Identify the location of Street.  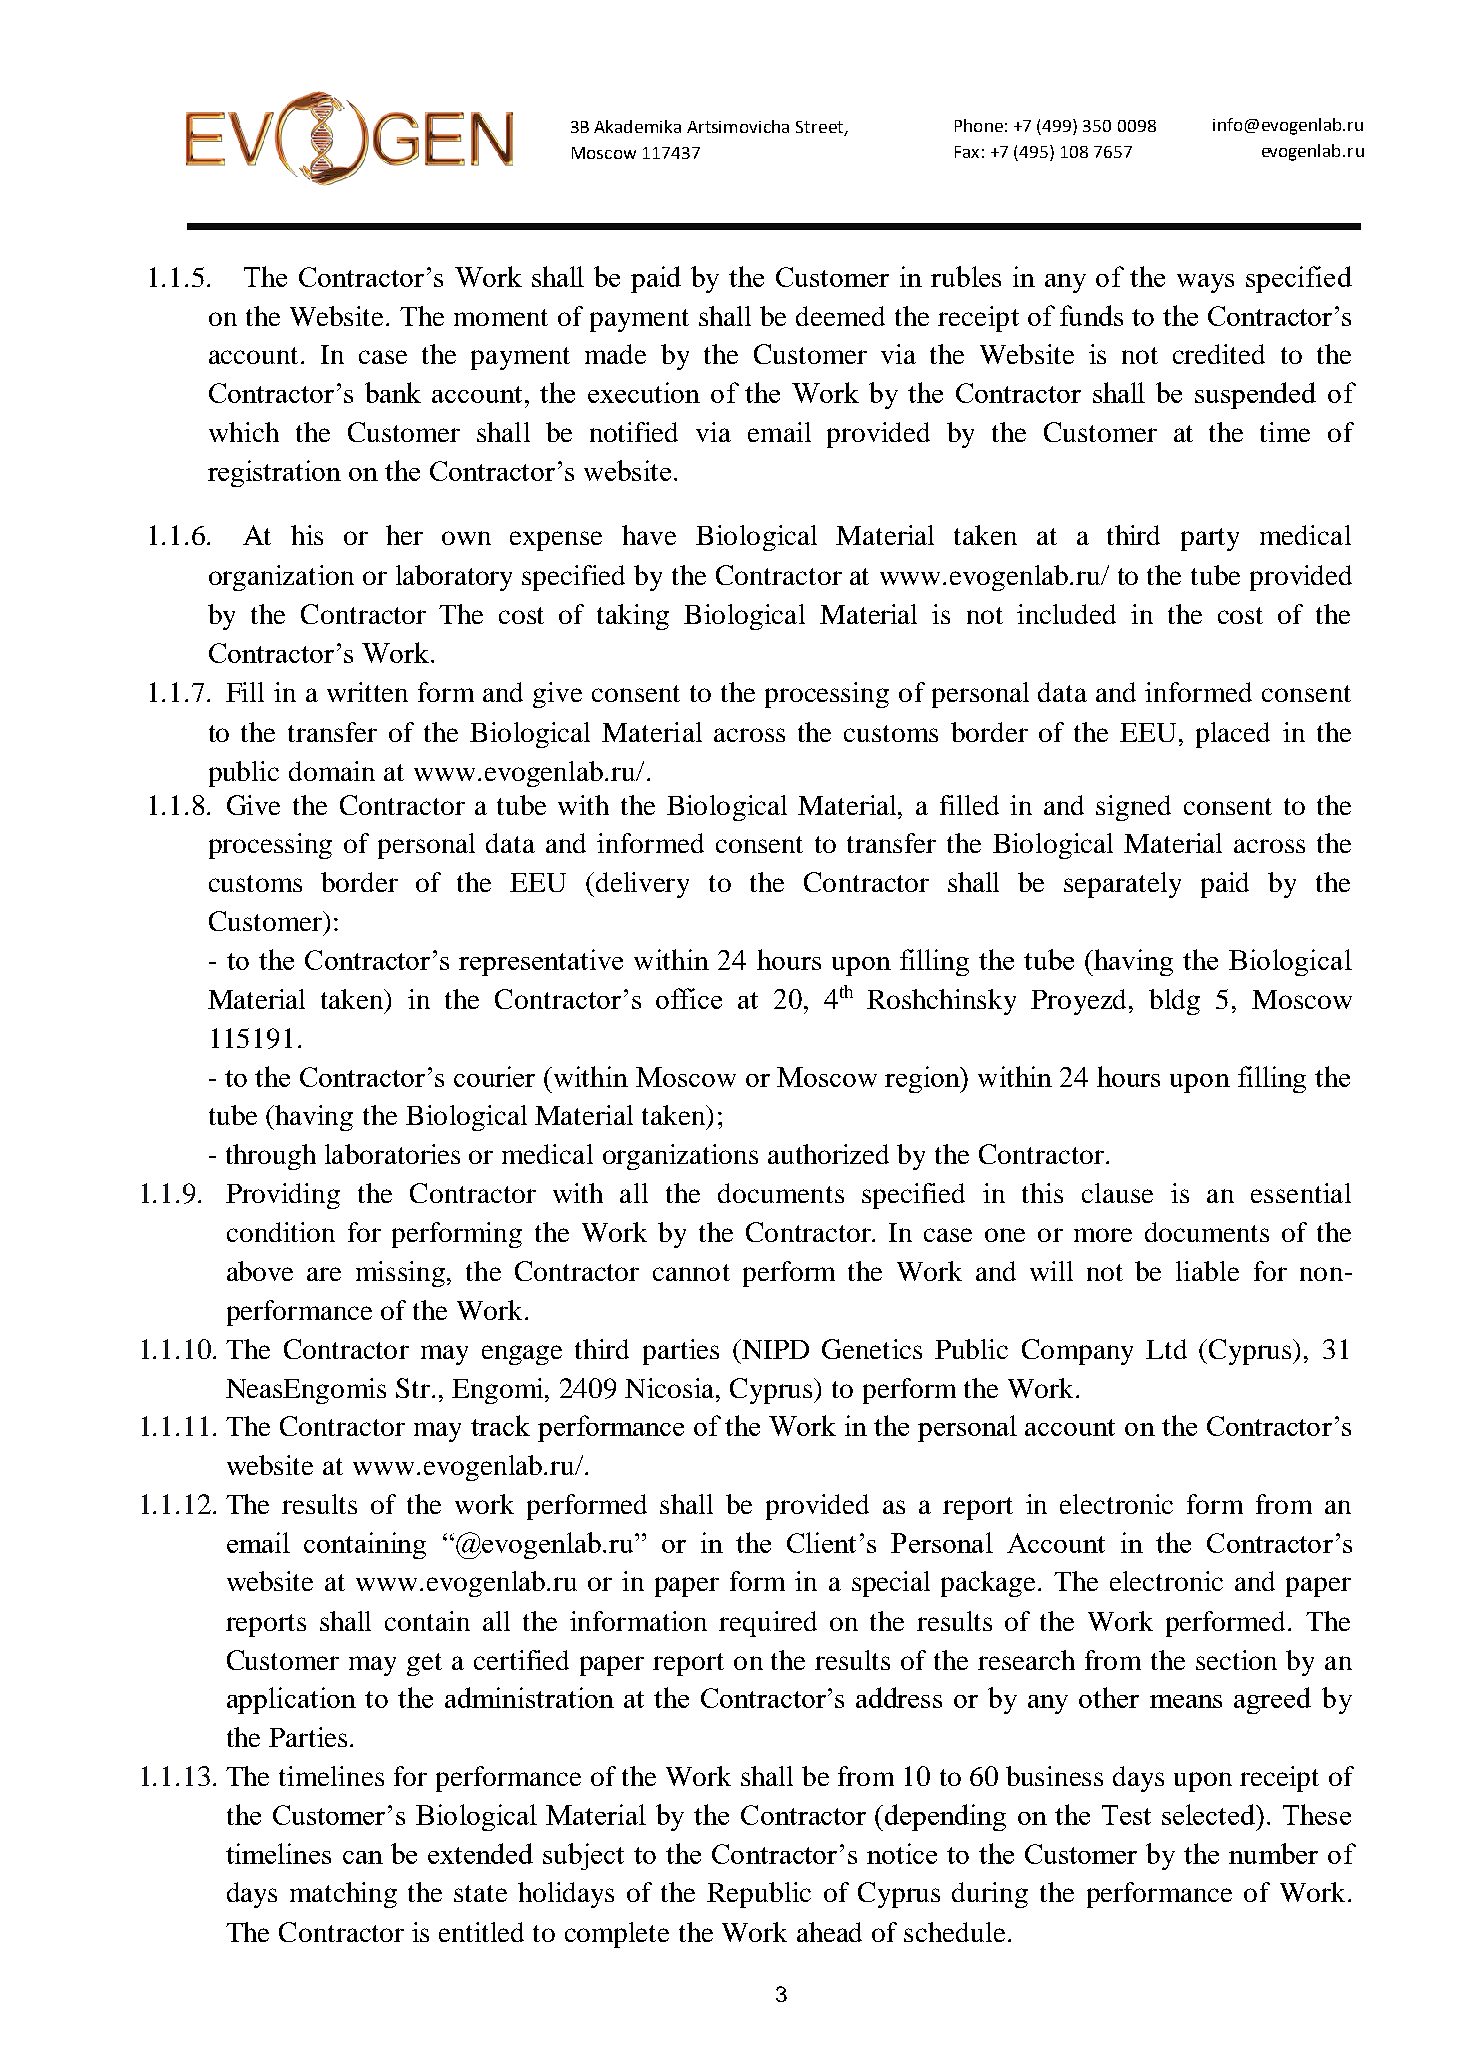
(821, 128).
